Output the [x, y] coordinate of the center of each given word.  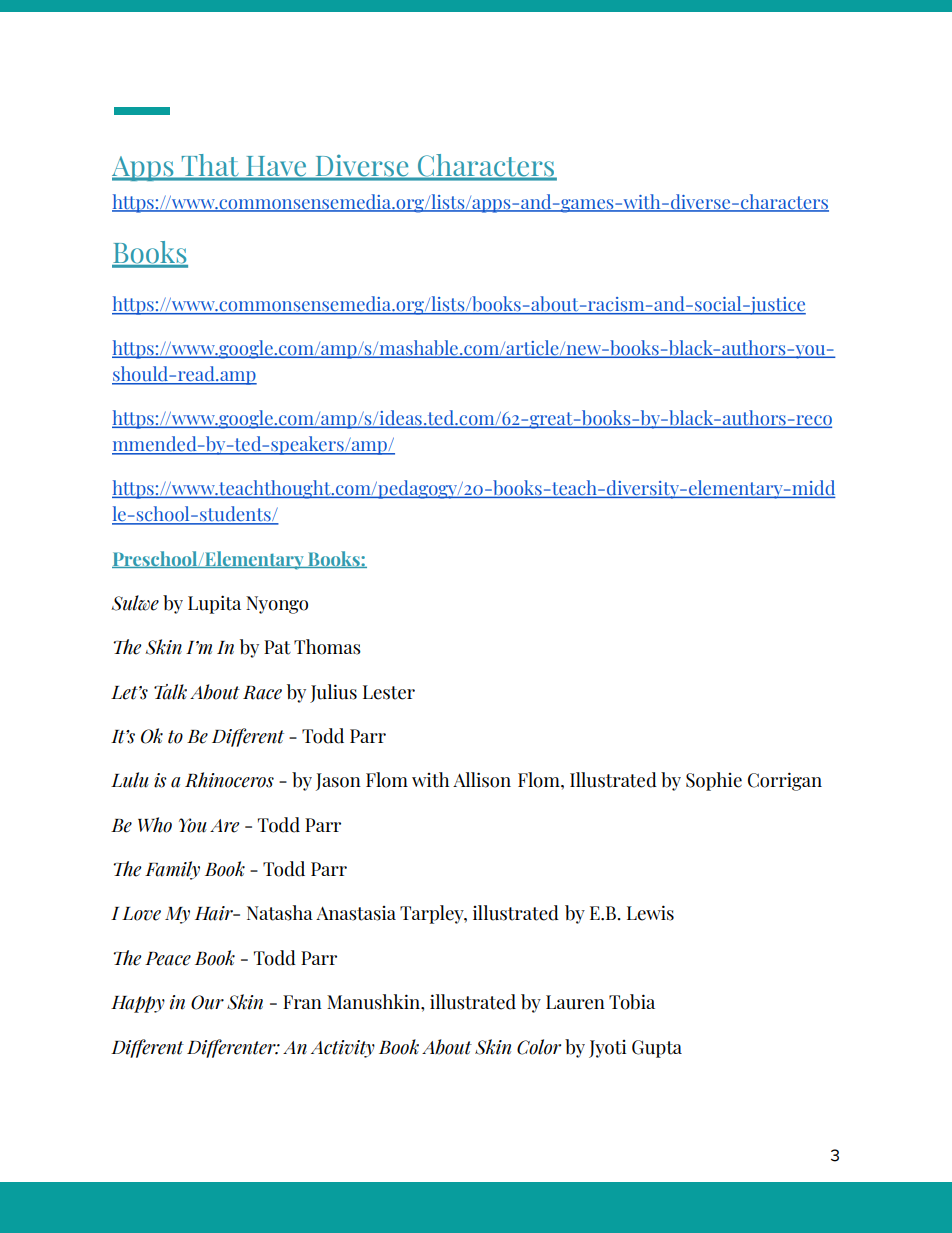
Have [276, 167]
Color [539, 1047]
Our [207, 1002]
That [210, 166]
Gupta [657, 1049]
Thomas [327, 647]
